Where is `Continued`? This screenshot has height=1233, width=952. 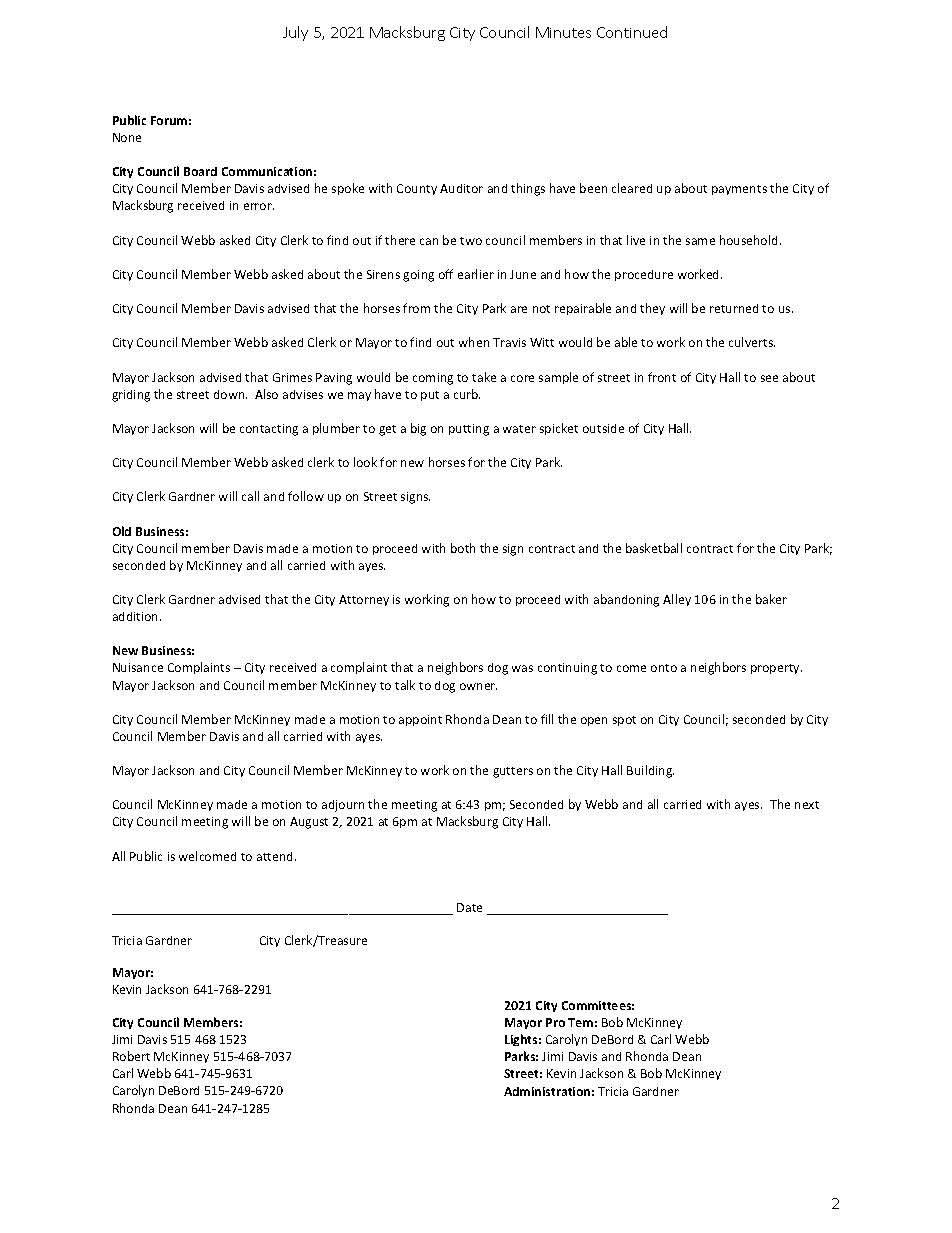 Continued is located at coordinates (632, 32).
